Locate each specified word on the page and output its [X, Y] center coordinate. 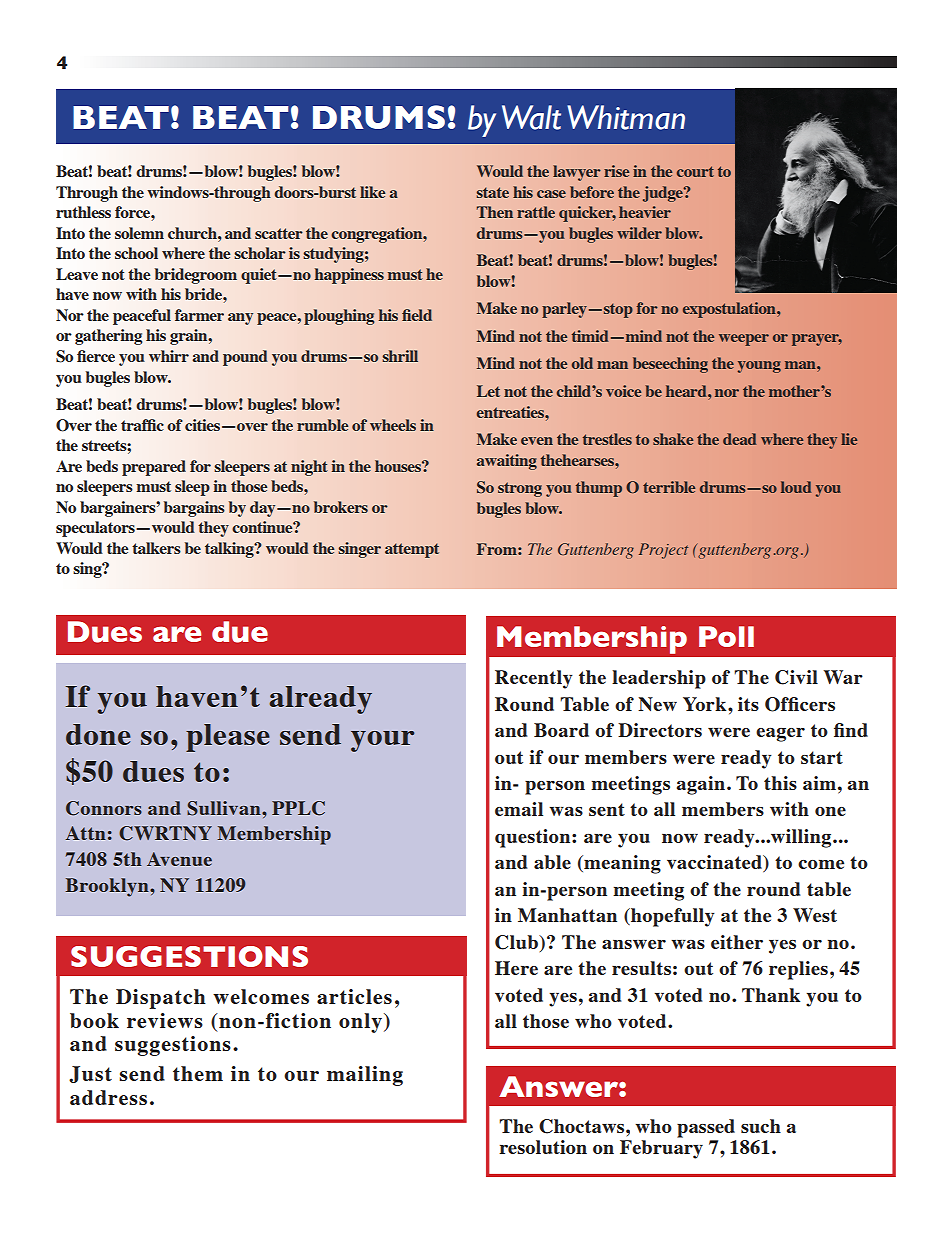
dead [739, 439]
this [780, 783]
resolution [543, 1147]
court [695, 171]
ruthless [83, 212]
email [519, 809]
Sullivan [225, 808]
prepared [154, 468]
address [108, 1097]
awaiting [507, 462]
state [493, 192]
